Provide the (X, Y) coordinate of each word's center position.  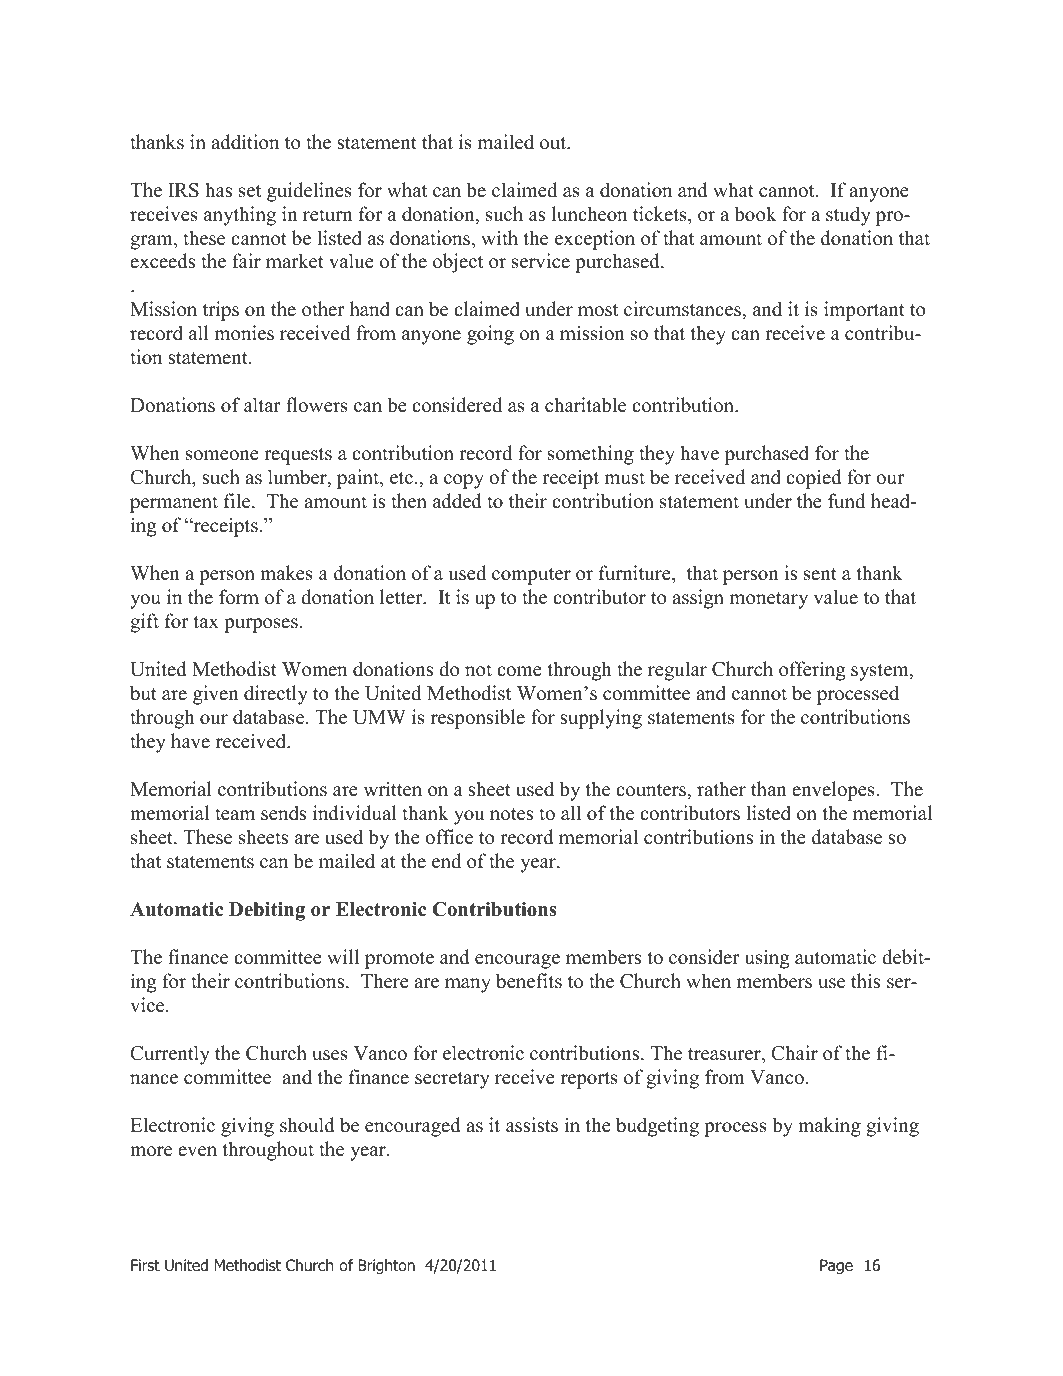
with (499, 237)
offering (812, 671)
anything (240, 216)
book (755, 214)
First (145, 1265)
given (216, 695)
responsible (478, 719)
